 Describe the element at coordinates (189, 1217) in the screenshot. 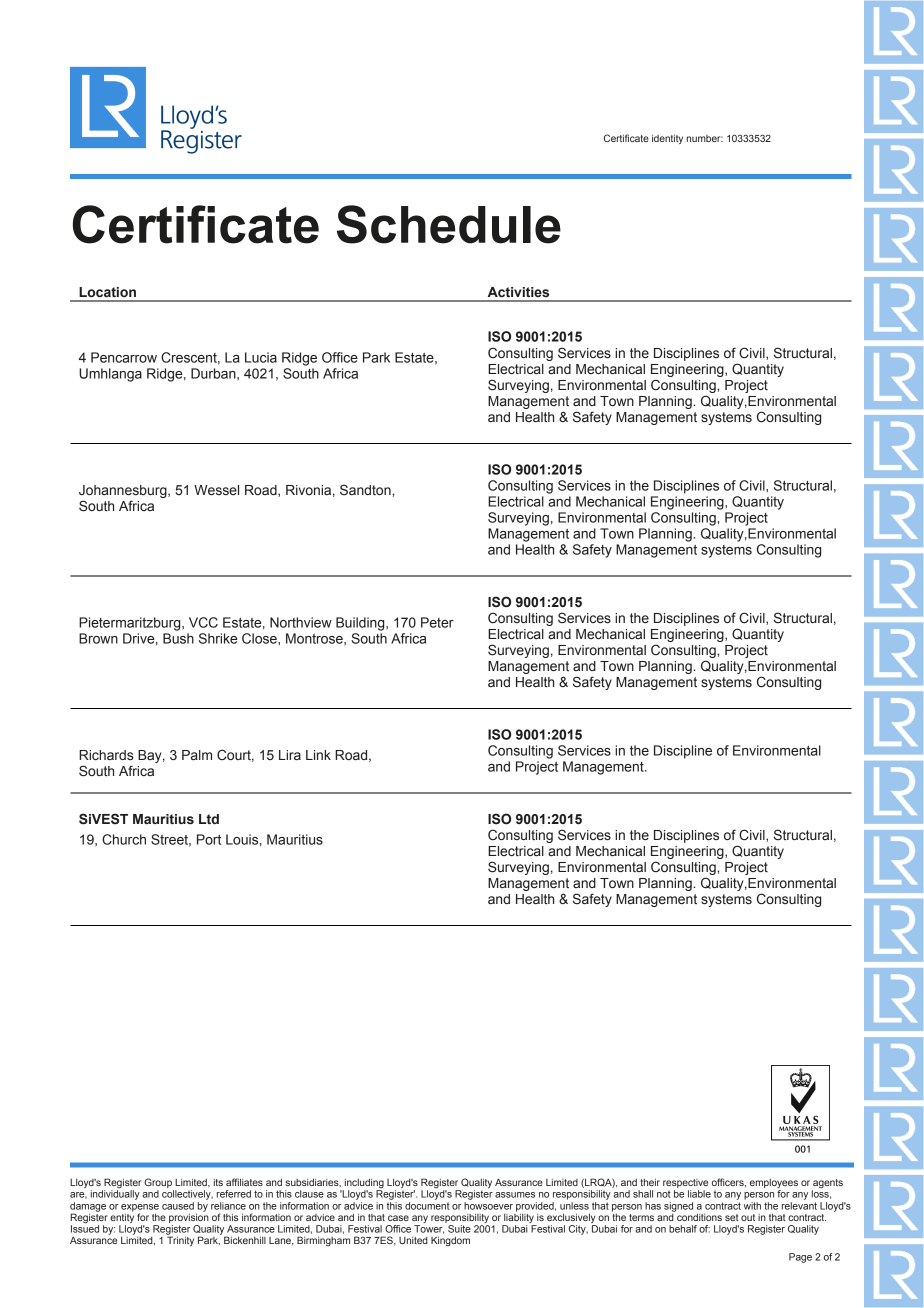

I see `provision` at that location.
